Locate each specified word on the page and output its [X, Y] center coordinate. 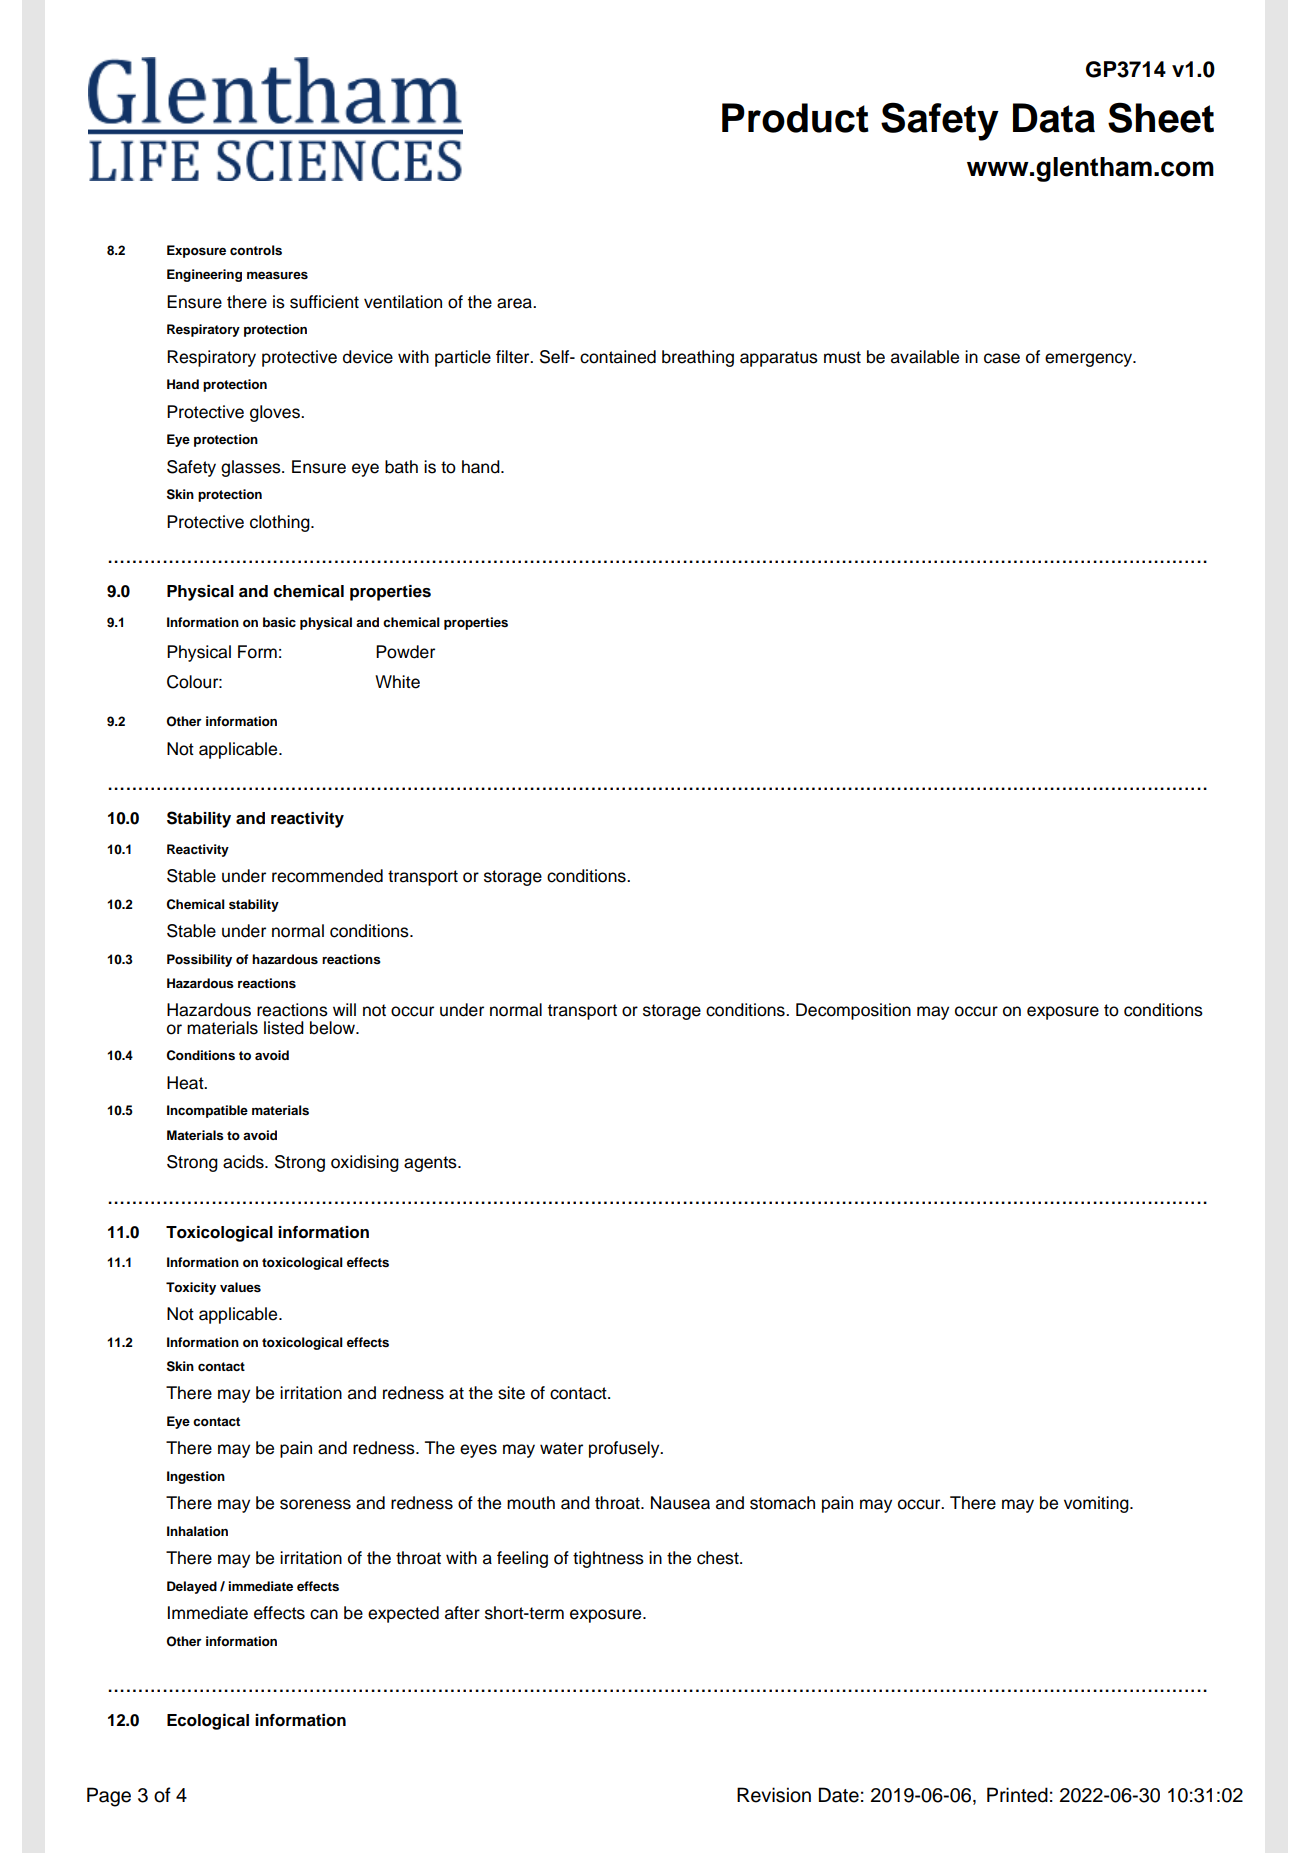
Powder [405, 652]
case [1002, 358]
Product [795, 118]
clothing [281, 523]
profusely [625, 1449]
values [240, 1287]
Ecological [208, 1722]
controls [256, 250]
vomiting [1097, 1504]
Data [1054, 118]
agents [431, 1164]
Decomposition [853, 1011]
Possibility [199, 960]
